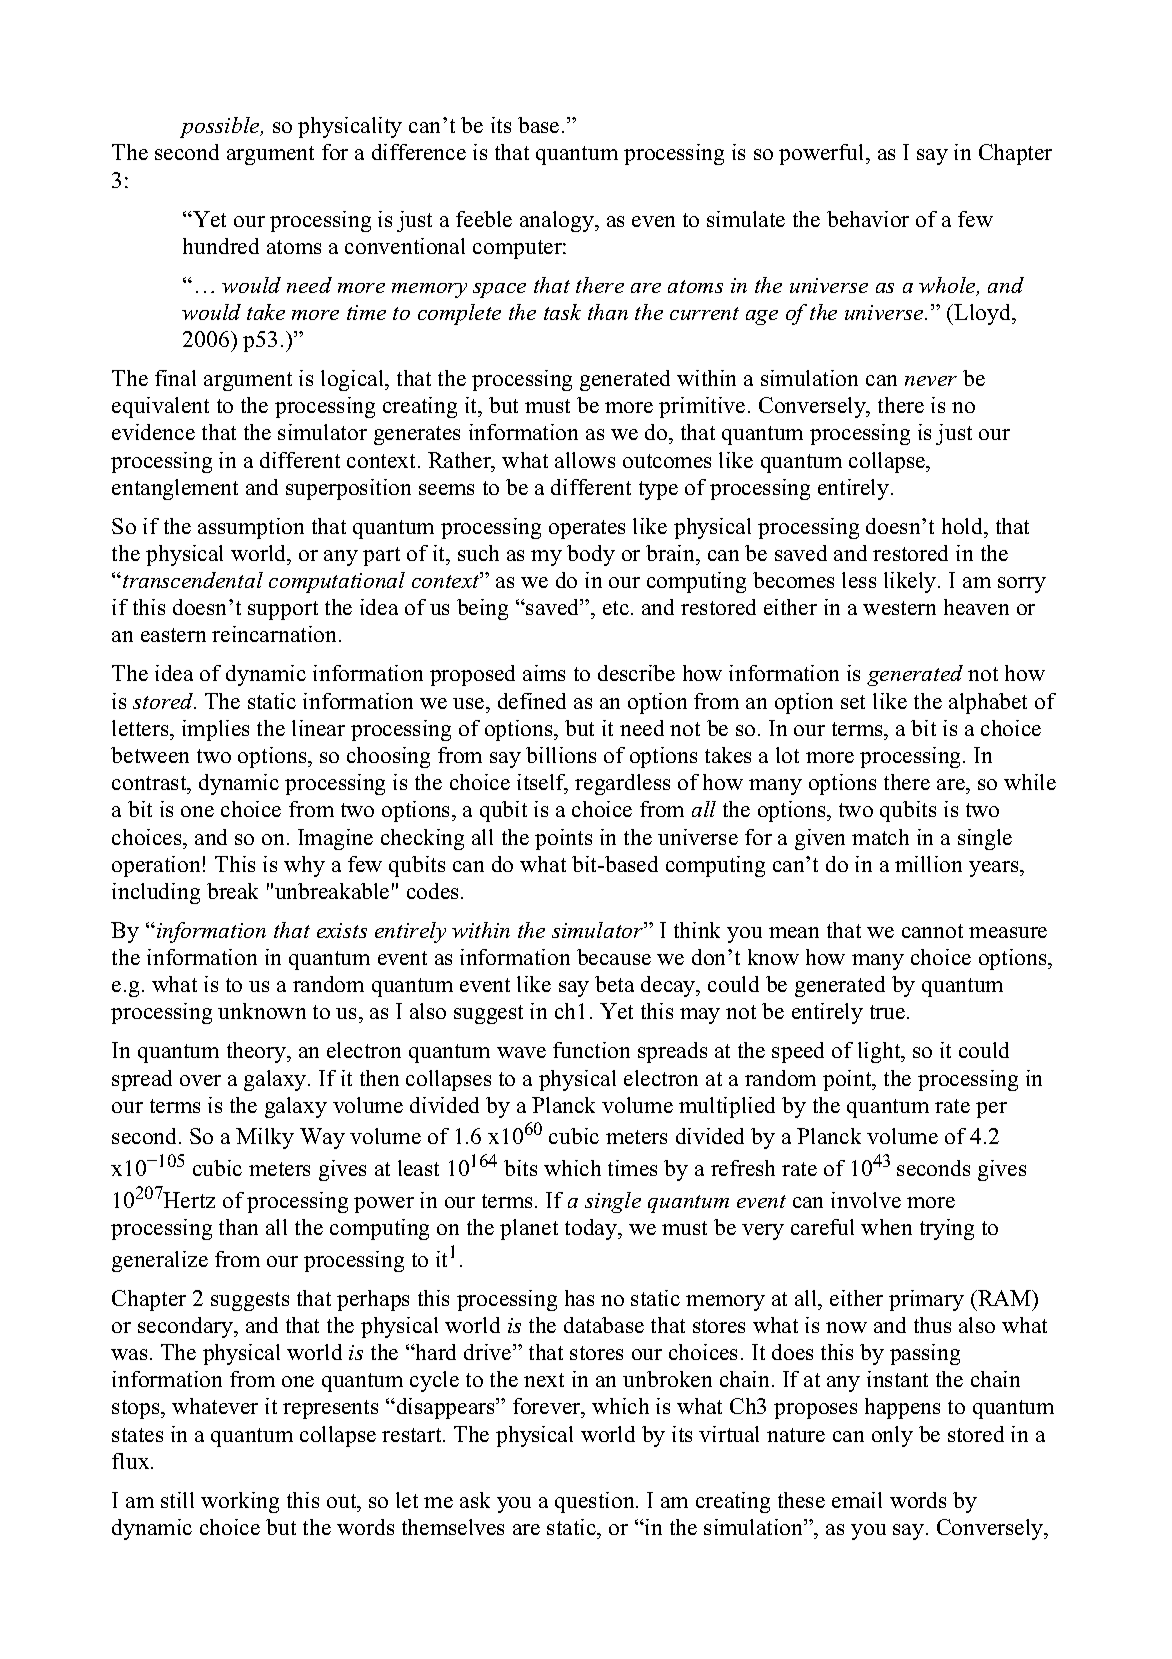 This image has width=1172, height=1659. Describe the element at coordinates (283, 610) in the image. I see `support` at that location.
